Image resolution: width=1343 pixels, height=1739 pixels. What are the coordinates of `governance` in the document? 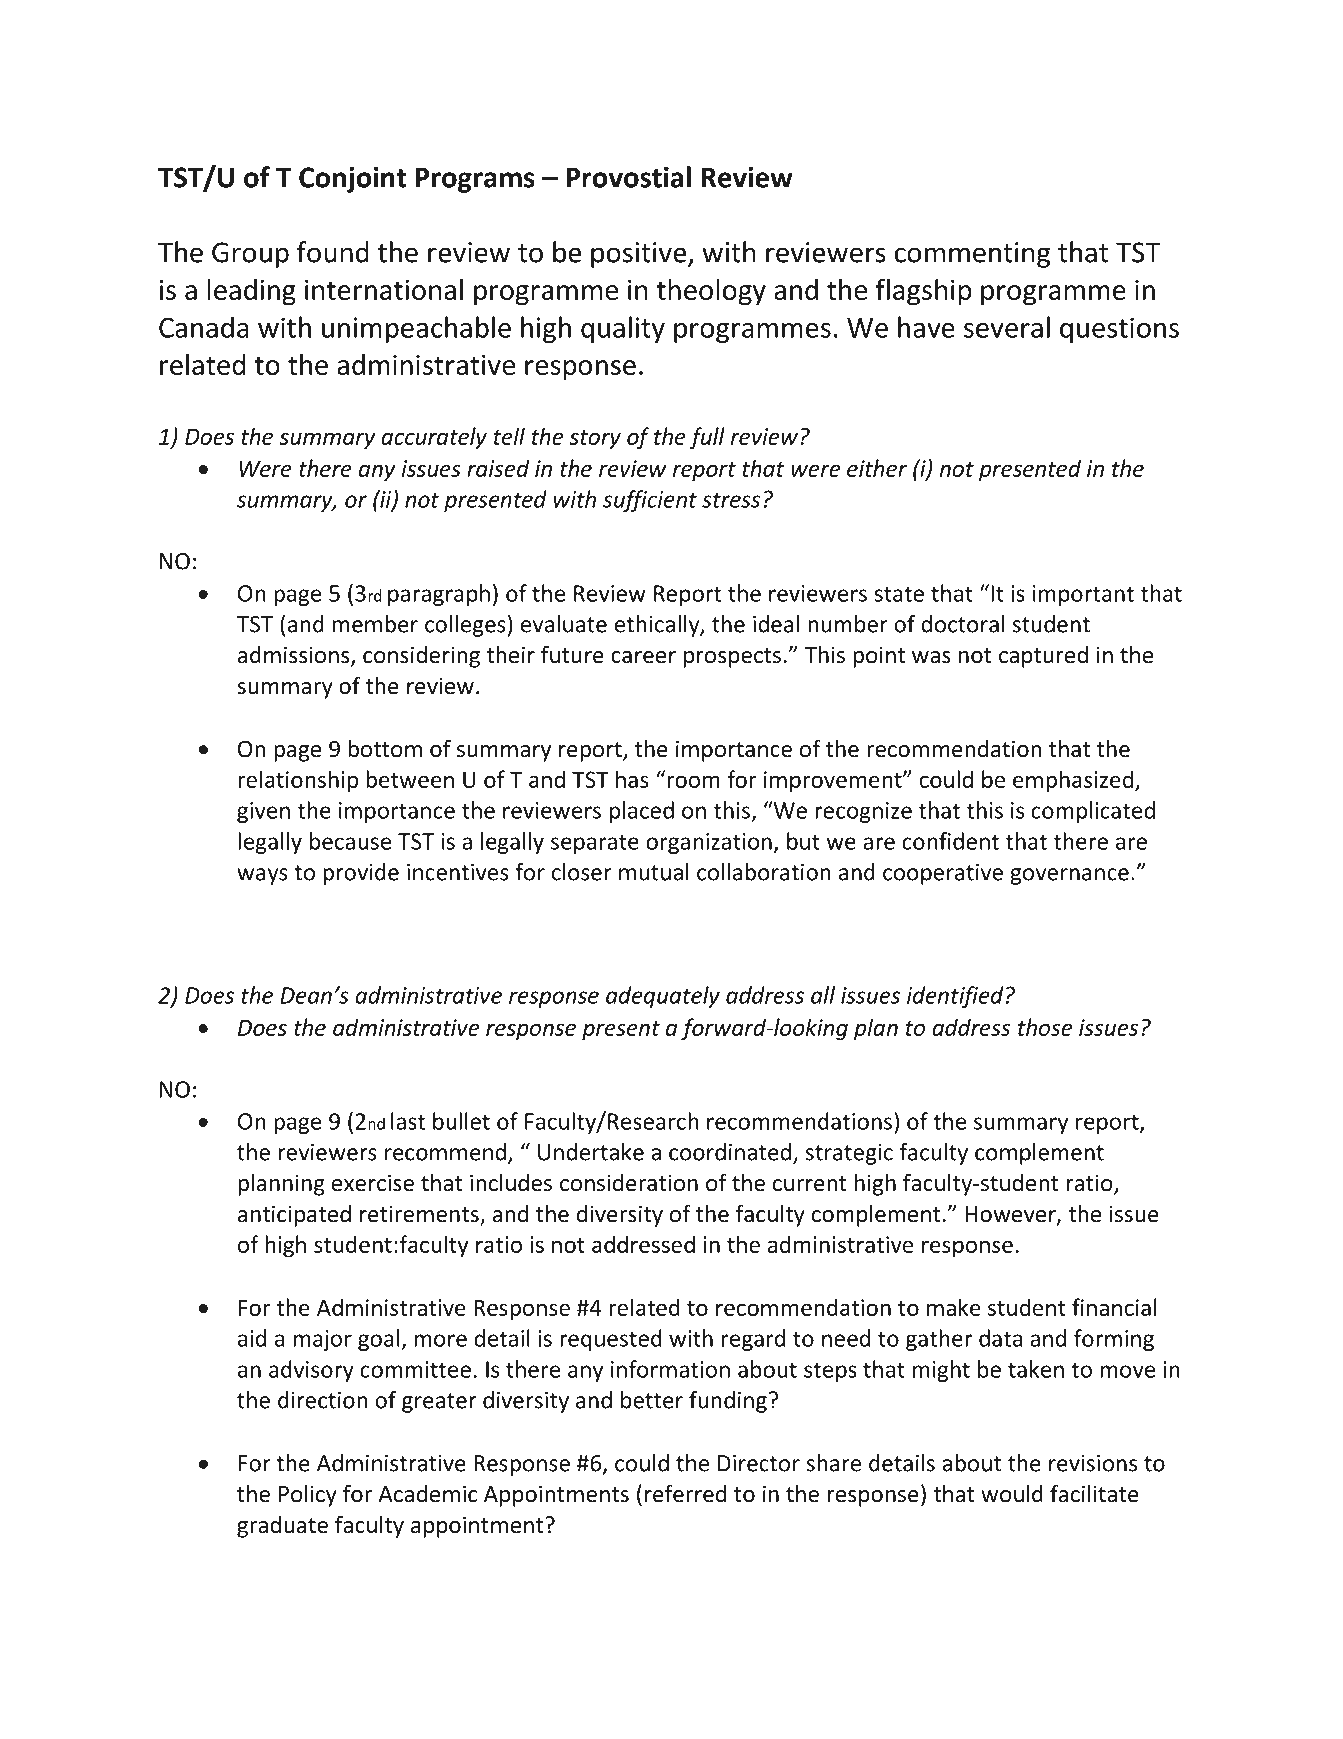 It's located at (1069, 876).
